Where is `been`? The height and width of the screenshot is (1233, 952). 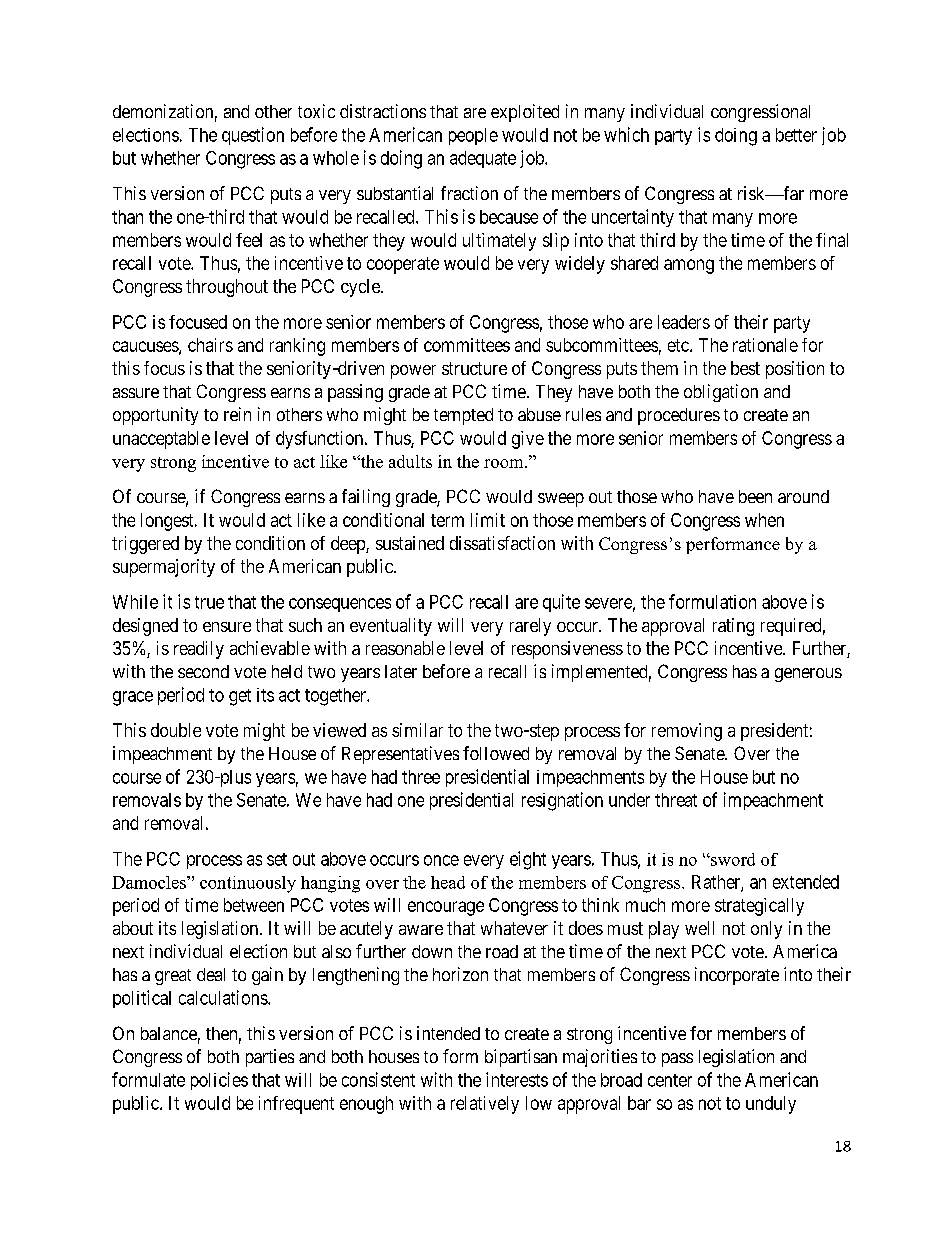 been is located at coordinates (755, 496).
